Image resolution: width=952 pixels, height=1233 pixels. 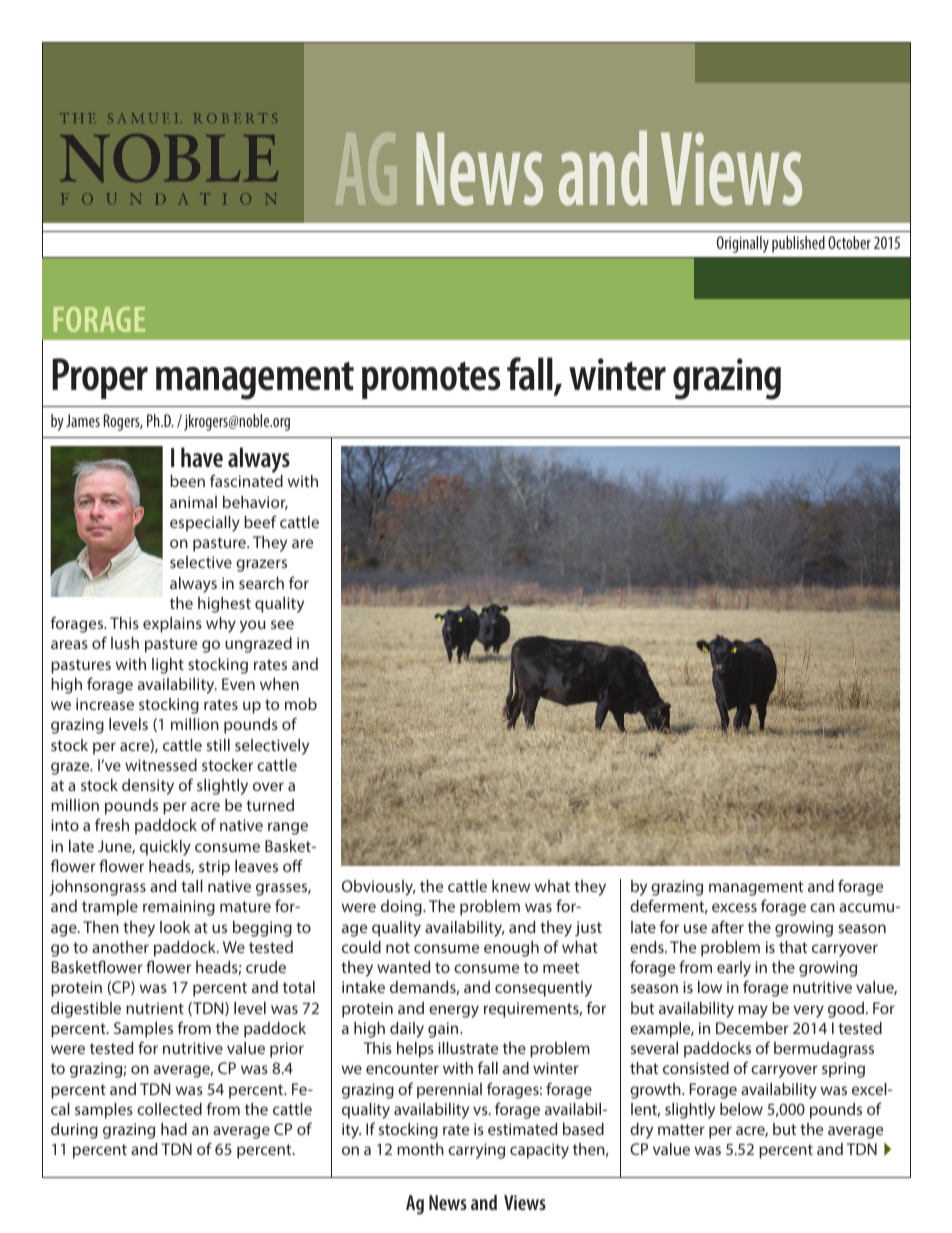 What do you see at coordinates (431, 380) in the screenshot?
I see `promotes` at bounding box center [431, 380].
